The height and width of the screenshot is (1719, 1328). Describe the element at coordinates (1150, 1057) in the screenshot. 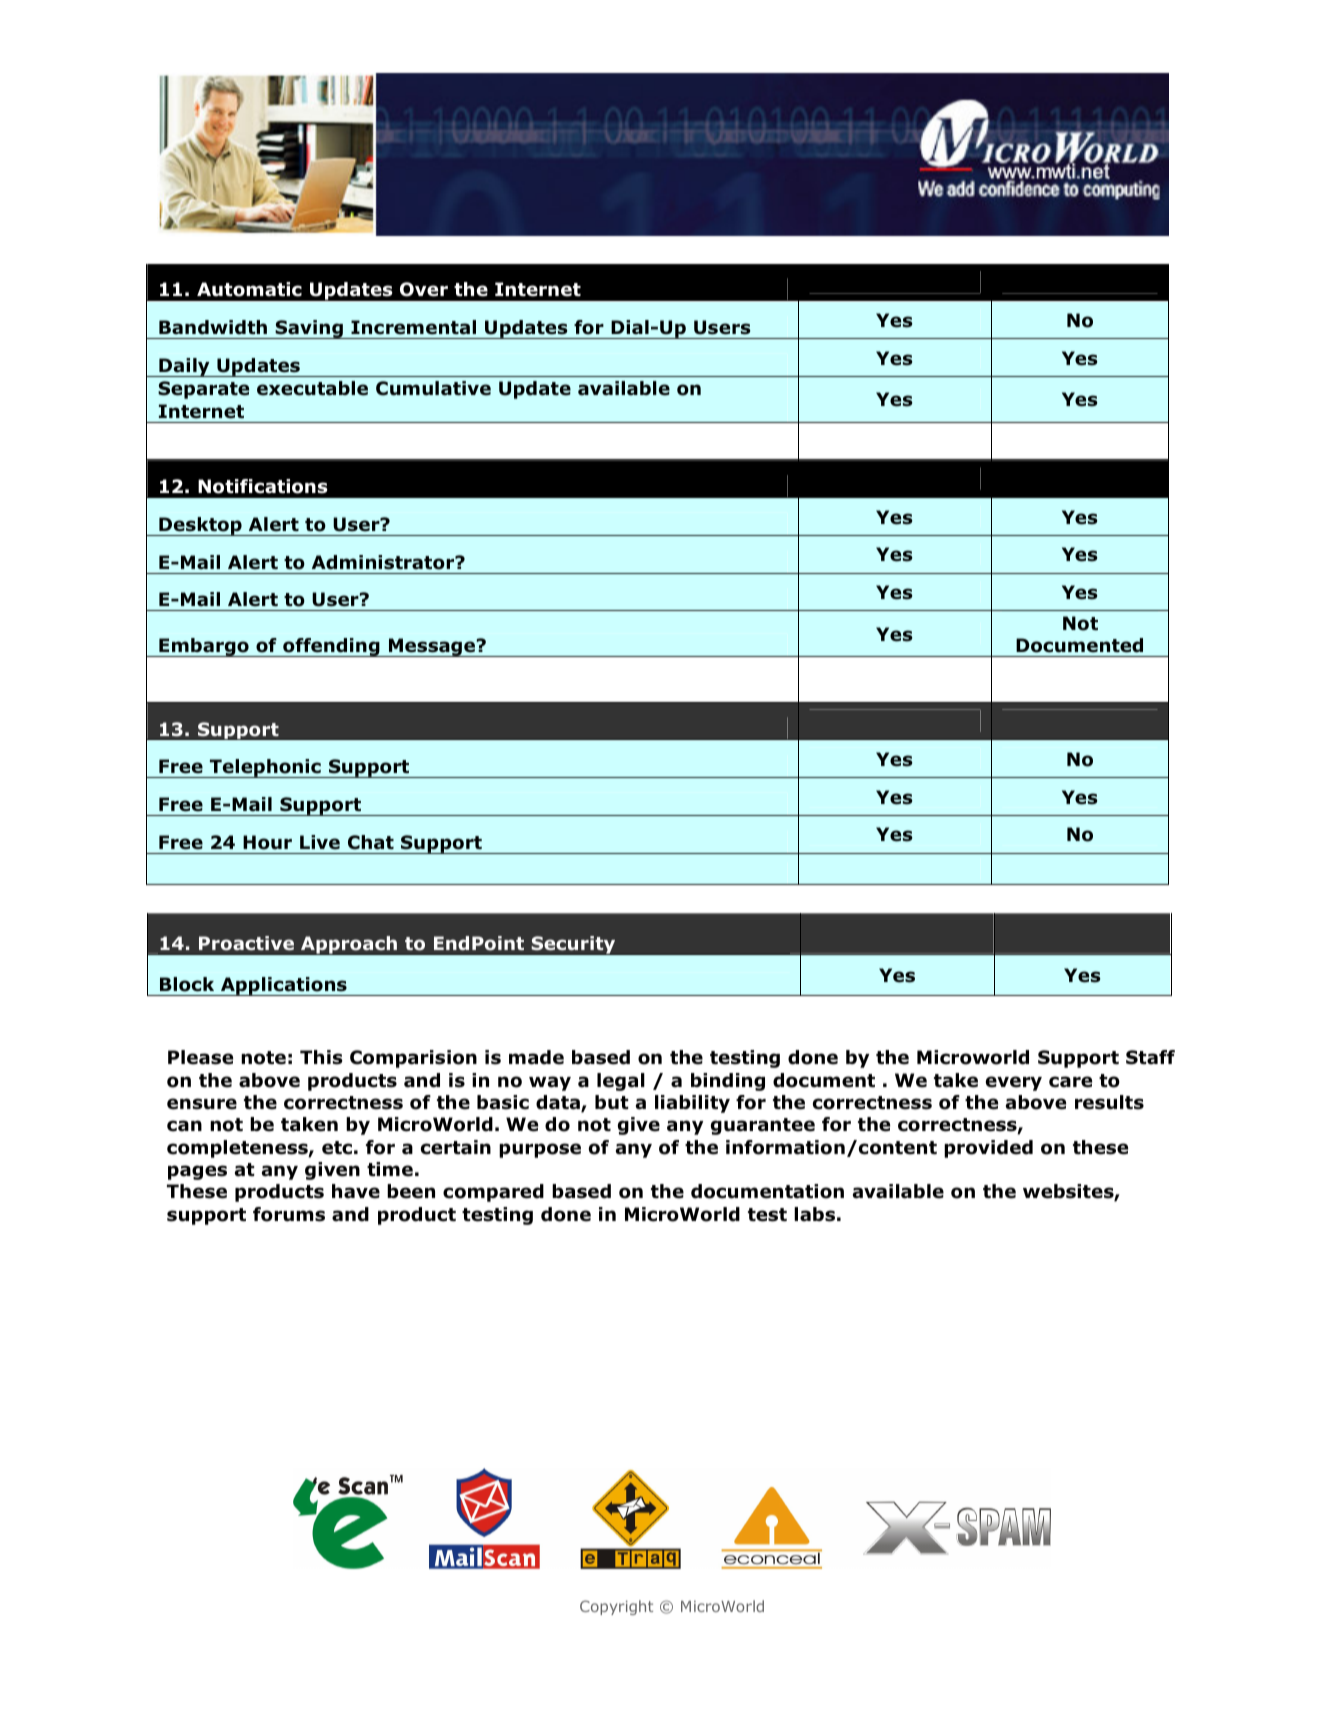

I see `Staff` at that location.
